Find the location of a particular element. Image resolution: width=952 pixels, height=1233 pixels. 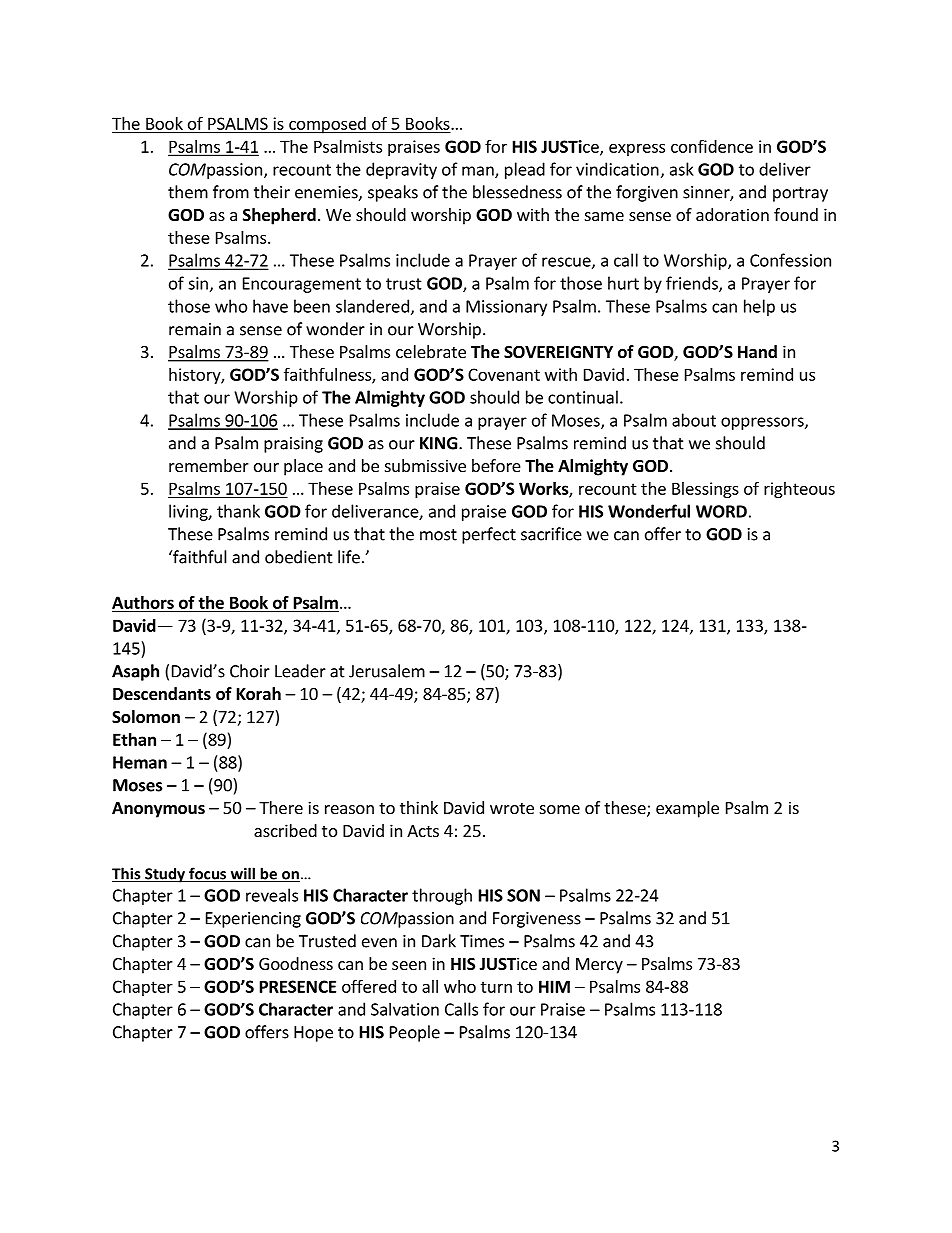

before is located at coordinates (496, 465).
